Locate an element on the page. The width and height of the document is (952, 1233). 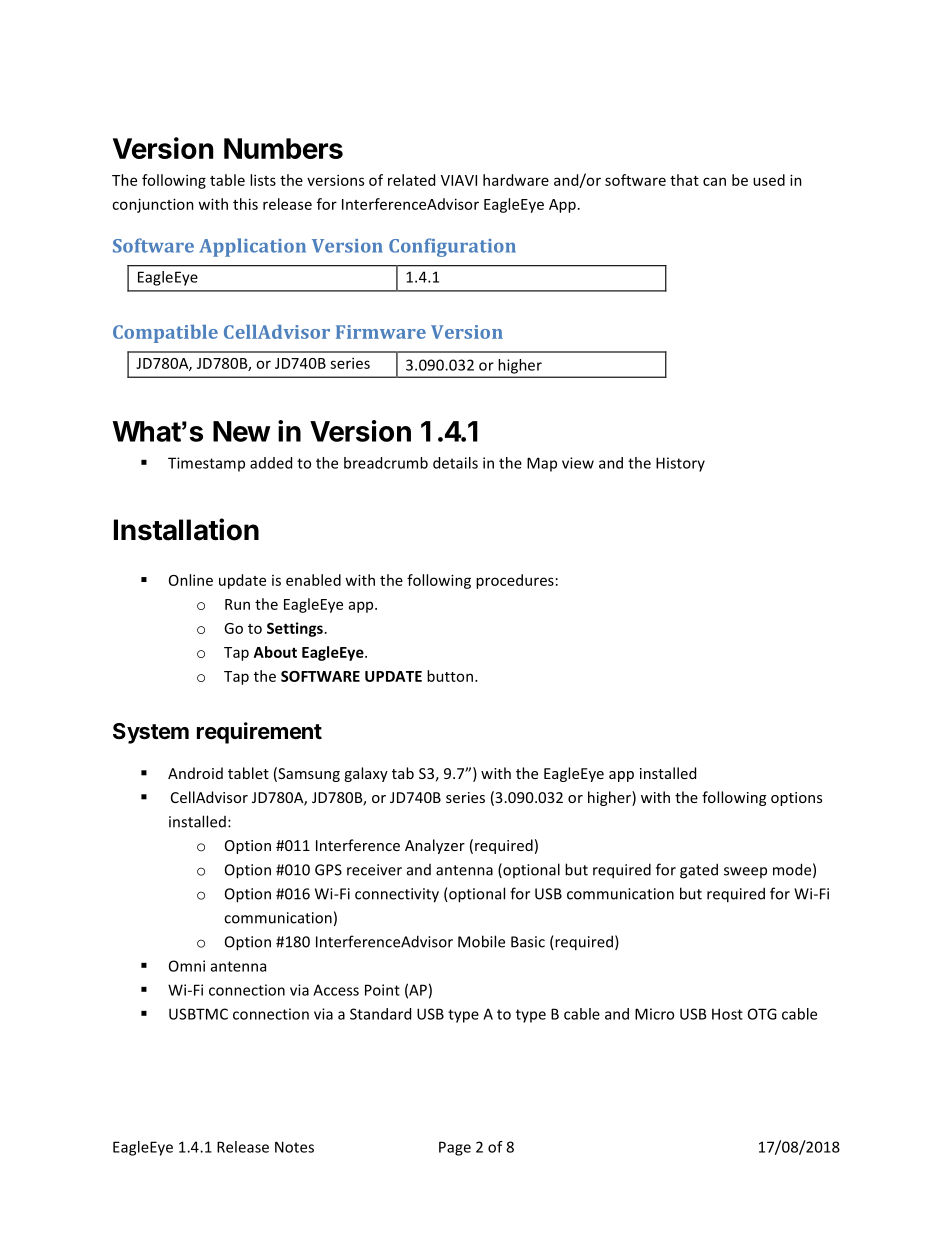
VIAVI is located at coordinates (459, 180).
